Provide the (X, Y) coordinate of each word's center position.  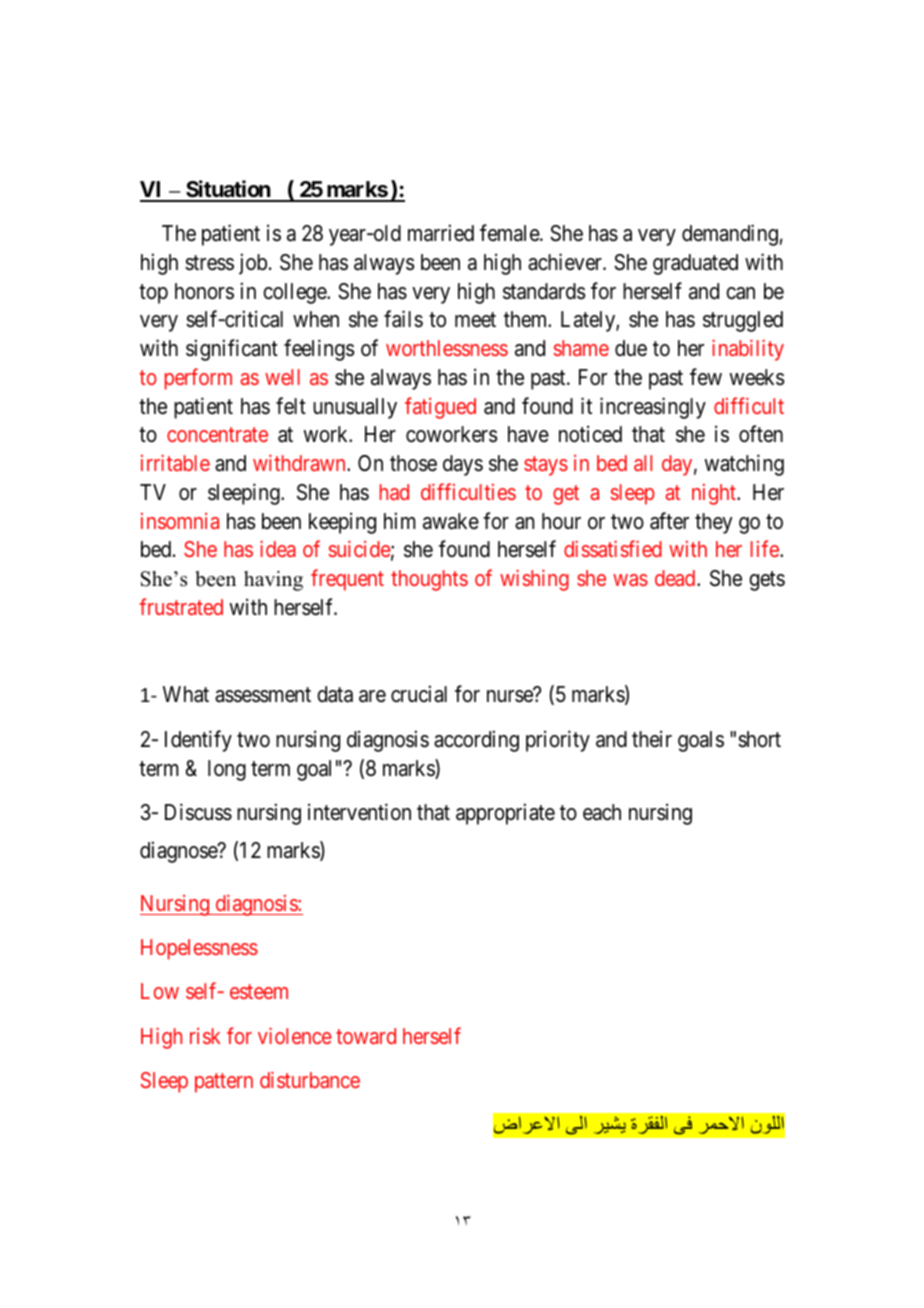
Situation (228, 190)
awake (451, 521)
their (652, 738)
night (715, 494)
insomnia (180, 521)
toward (366, 1036)
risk (205, 1036)
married (441, 233)
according (476, 741)
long (227, 770)
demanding (731, 235)
